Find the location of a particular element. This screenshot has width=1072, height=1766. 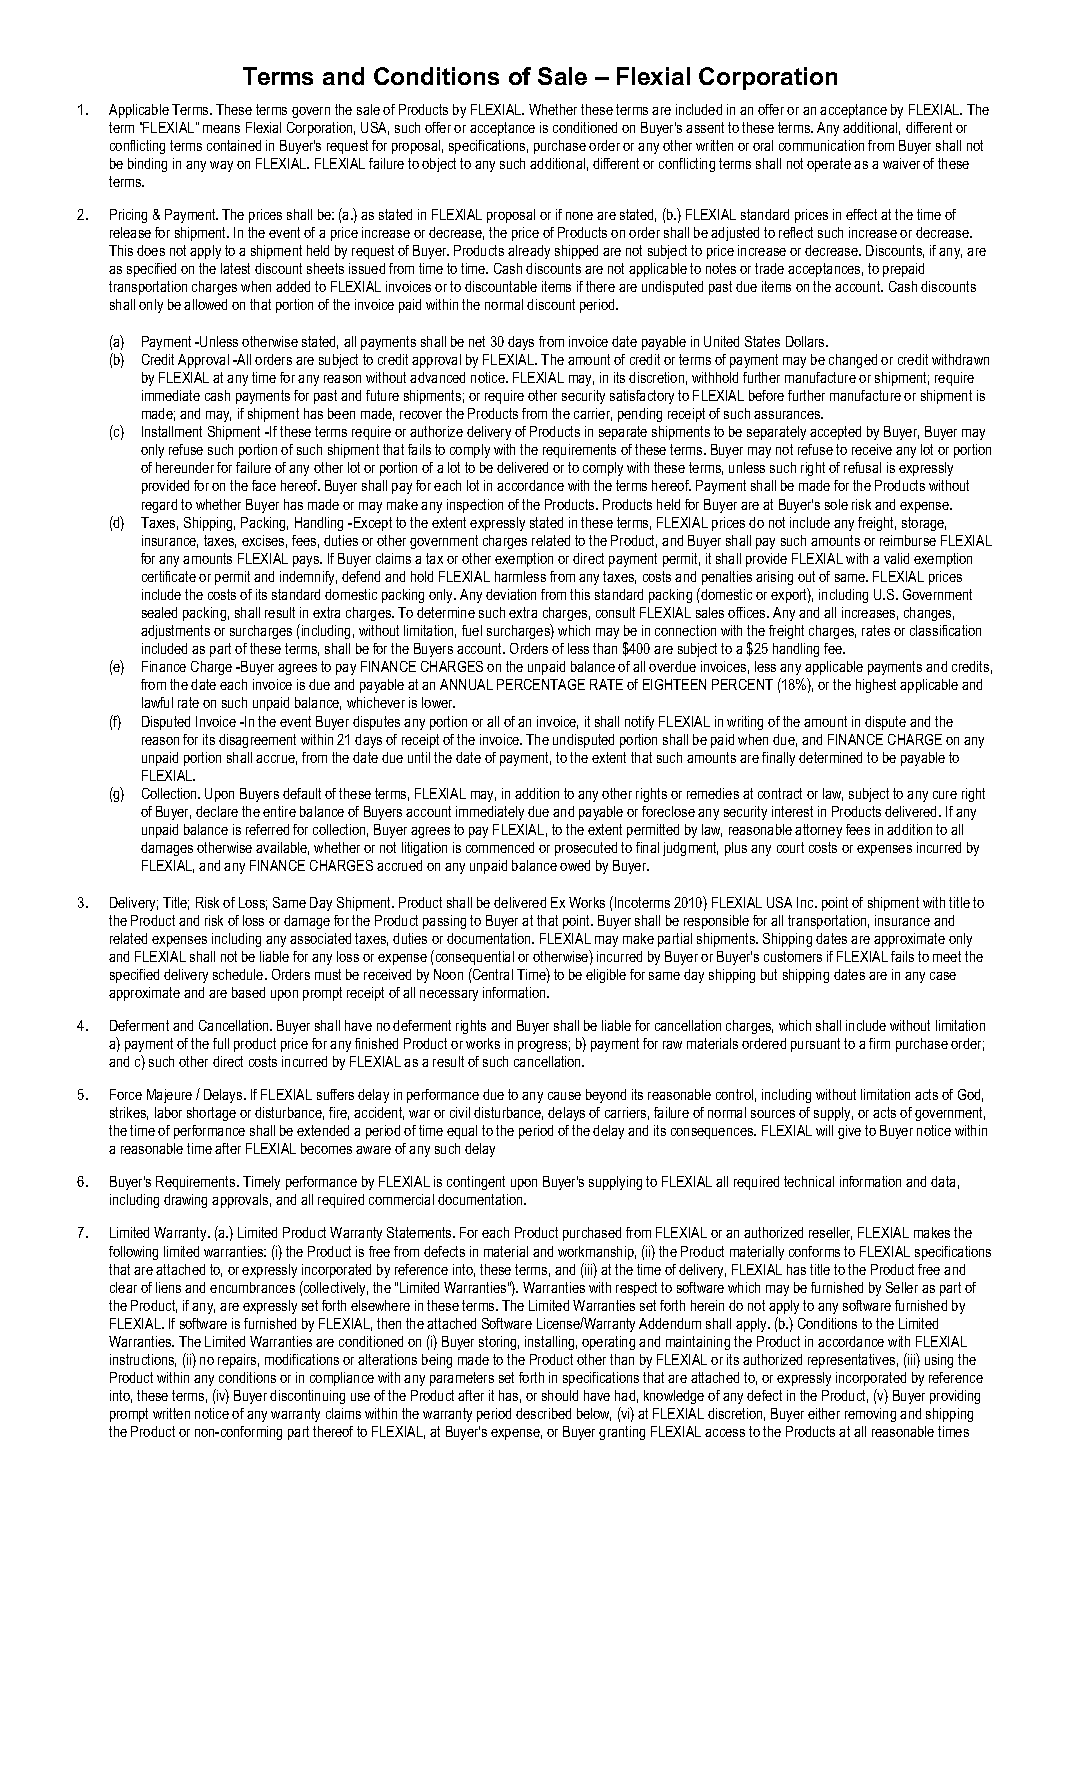

discontinuing is located at coordinates (307, 1397).
